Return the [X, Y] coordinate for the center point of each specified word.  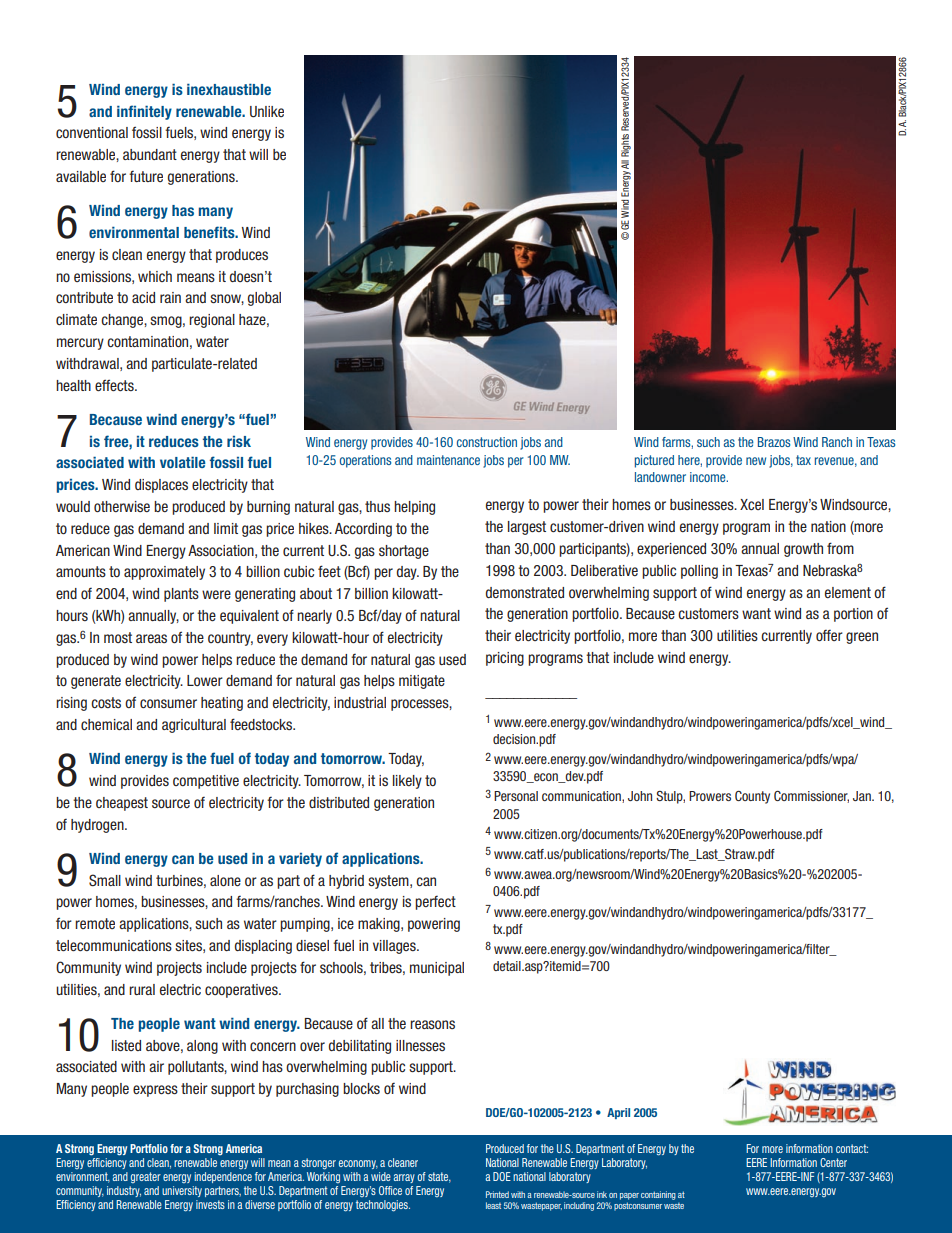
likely [407, 782]
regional [212, 321]
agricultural [194, 726]
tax [803, 460]
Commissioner [811, 797]
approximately [164, 573]
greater [146, 1177]
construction [487, 442]
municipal [437, 969]
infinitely [144, 112]
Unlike [267, 112]
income [709, 477]
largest [527, 528]
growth [803, 550]
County [752, 797]
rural [142, 989]
